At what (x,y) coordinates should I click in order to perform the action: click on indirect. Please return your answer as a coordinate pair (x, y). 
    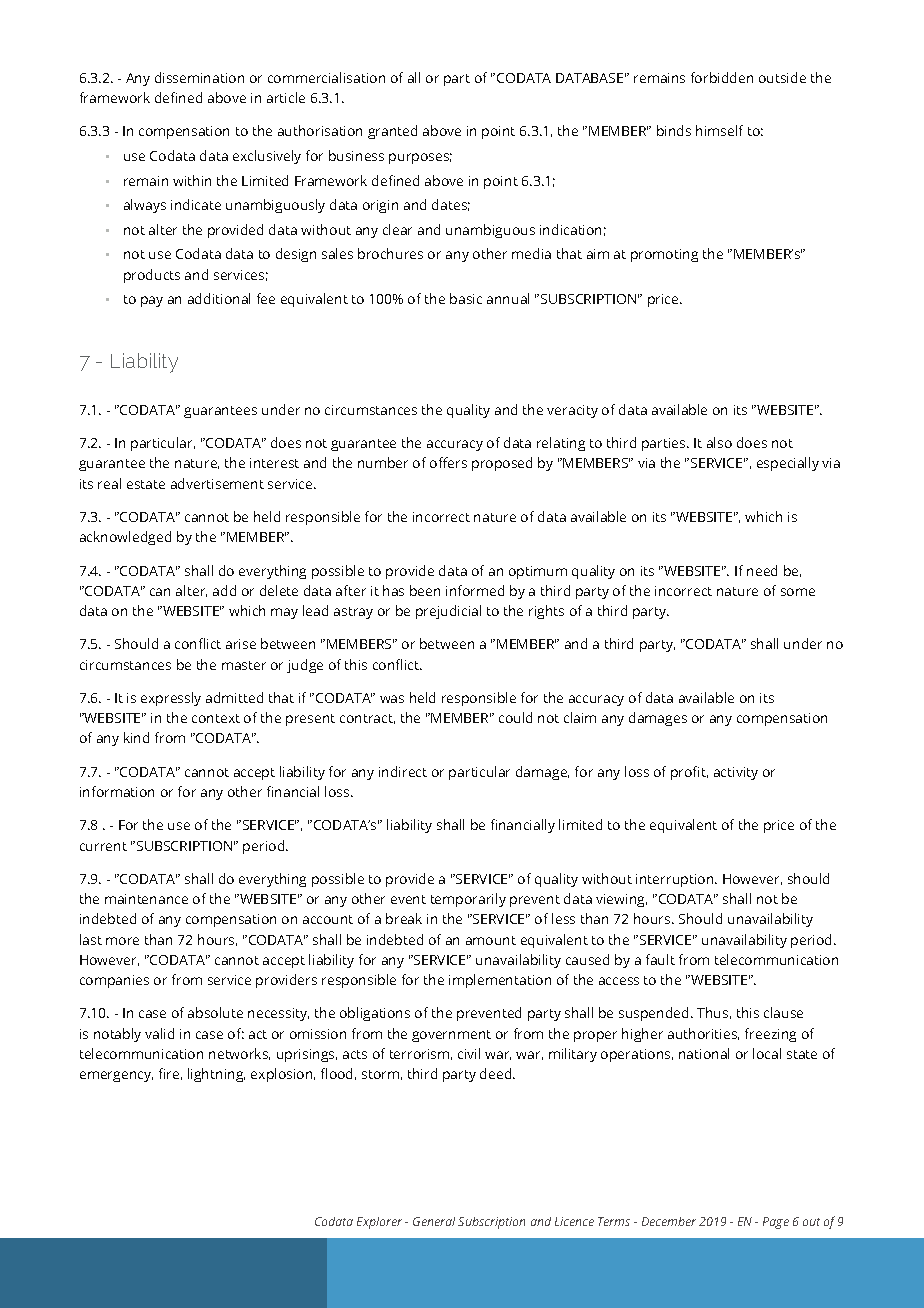
    Looking at the image, I should click on (403, 771).
